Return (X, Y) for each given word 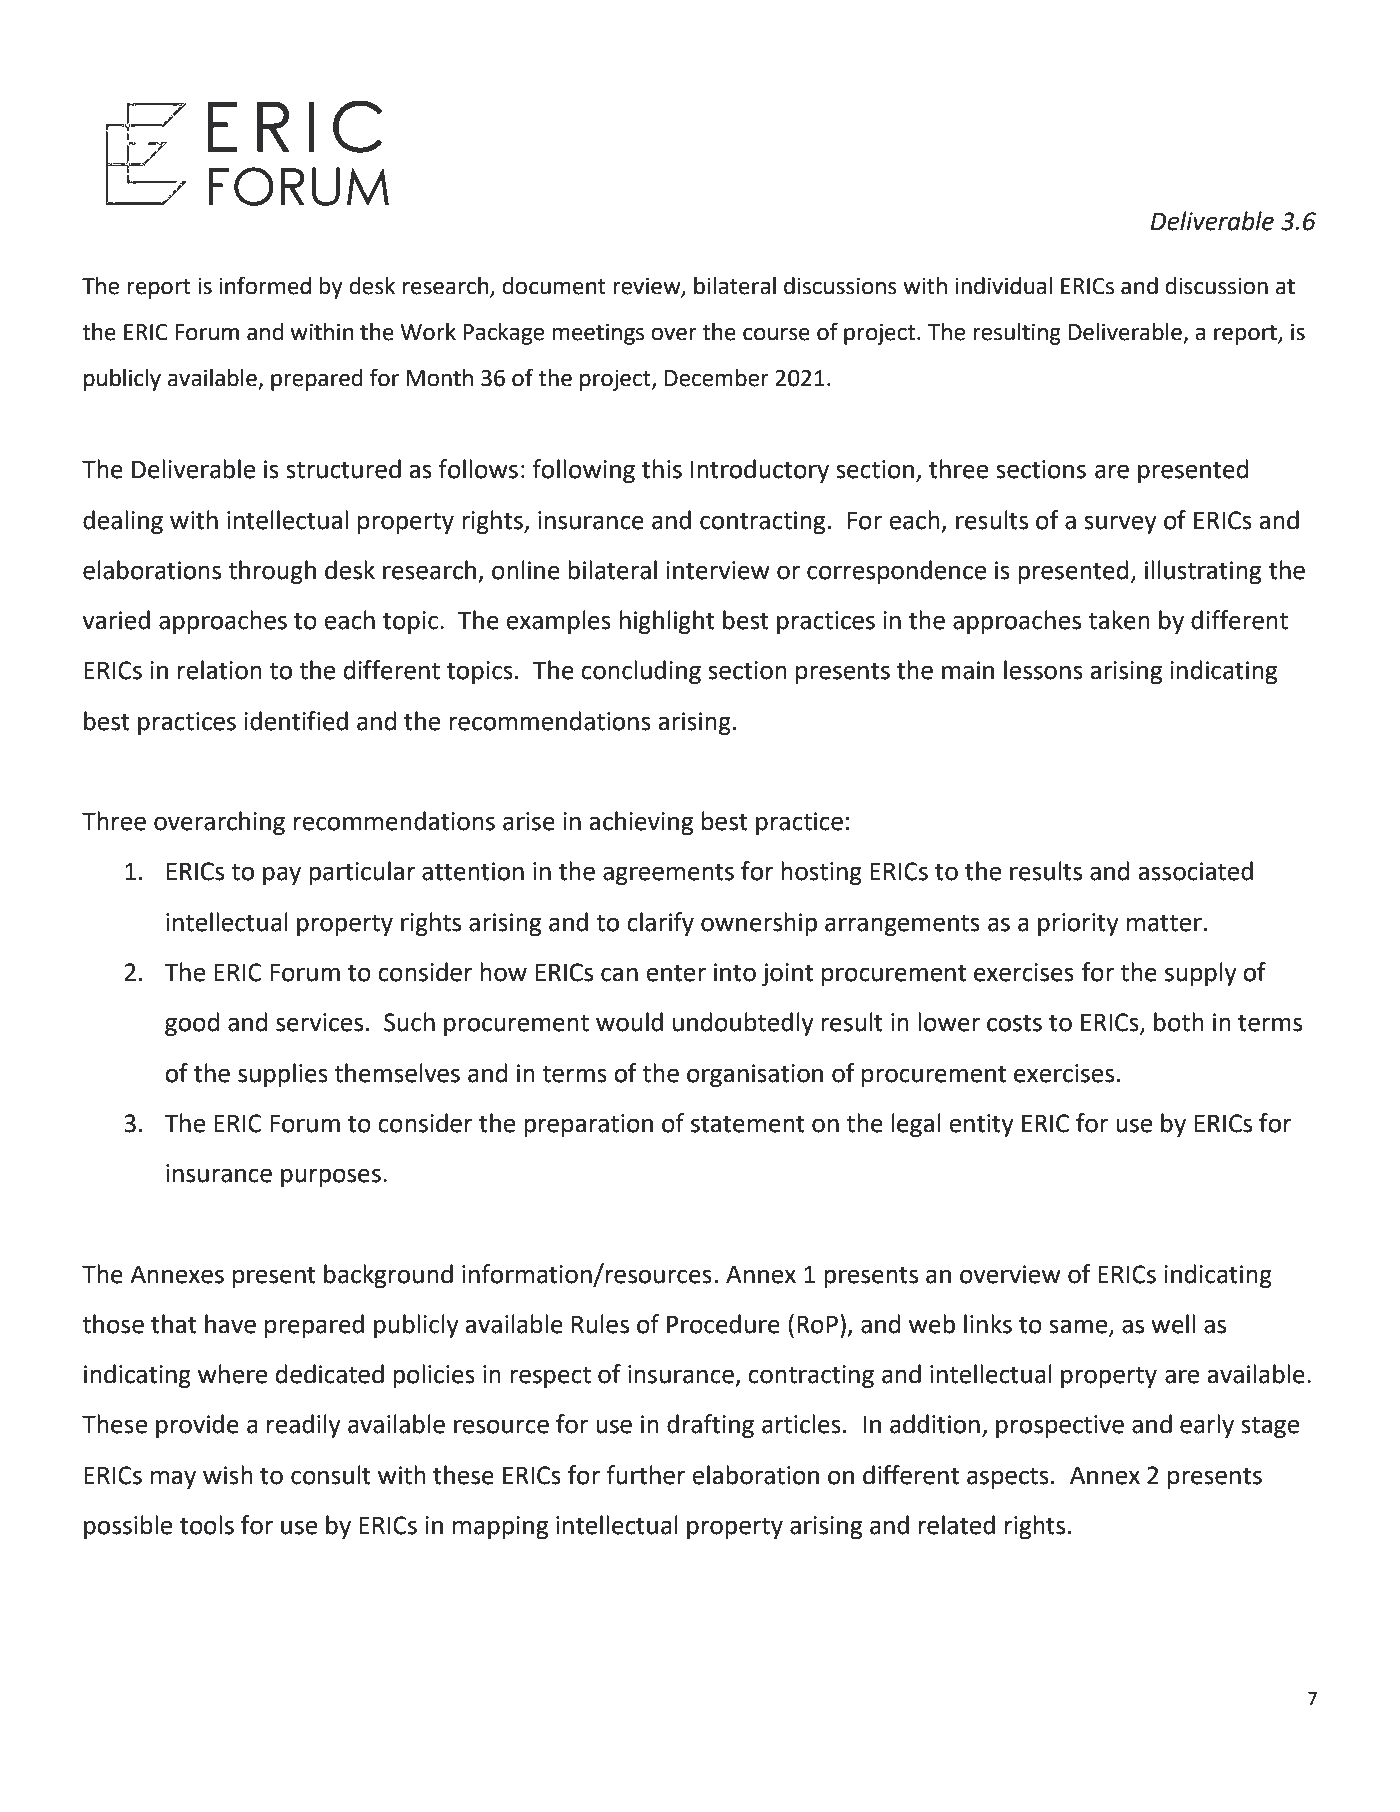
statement (748, 1124)
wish (228, 1475)
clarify (660, 924)
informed (265, 285)
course (776, 334)
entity (981, 1125)
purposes (331, 1177)
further (645, 1475)
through (272, 572)
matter (1164, 923)
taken (1119, 620)
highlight (667, 622)
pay (282, 875)
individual (1003, 286)
